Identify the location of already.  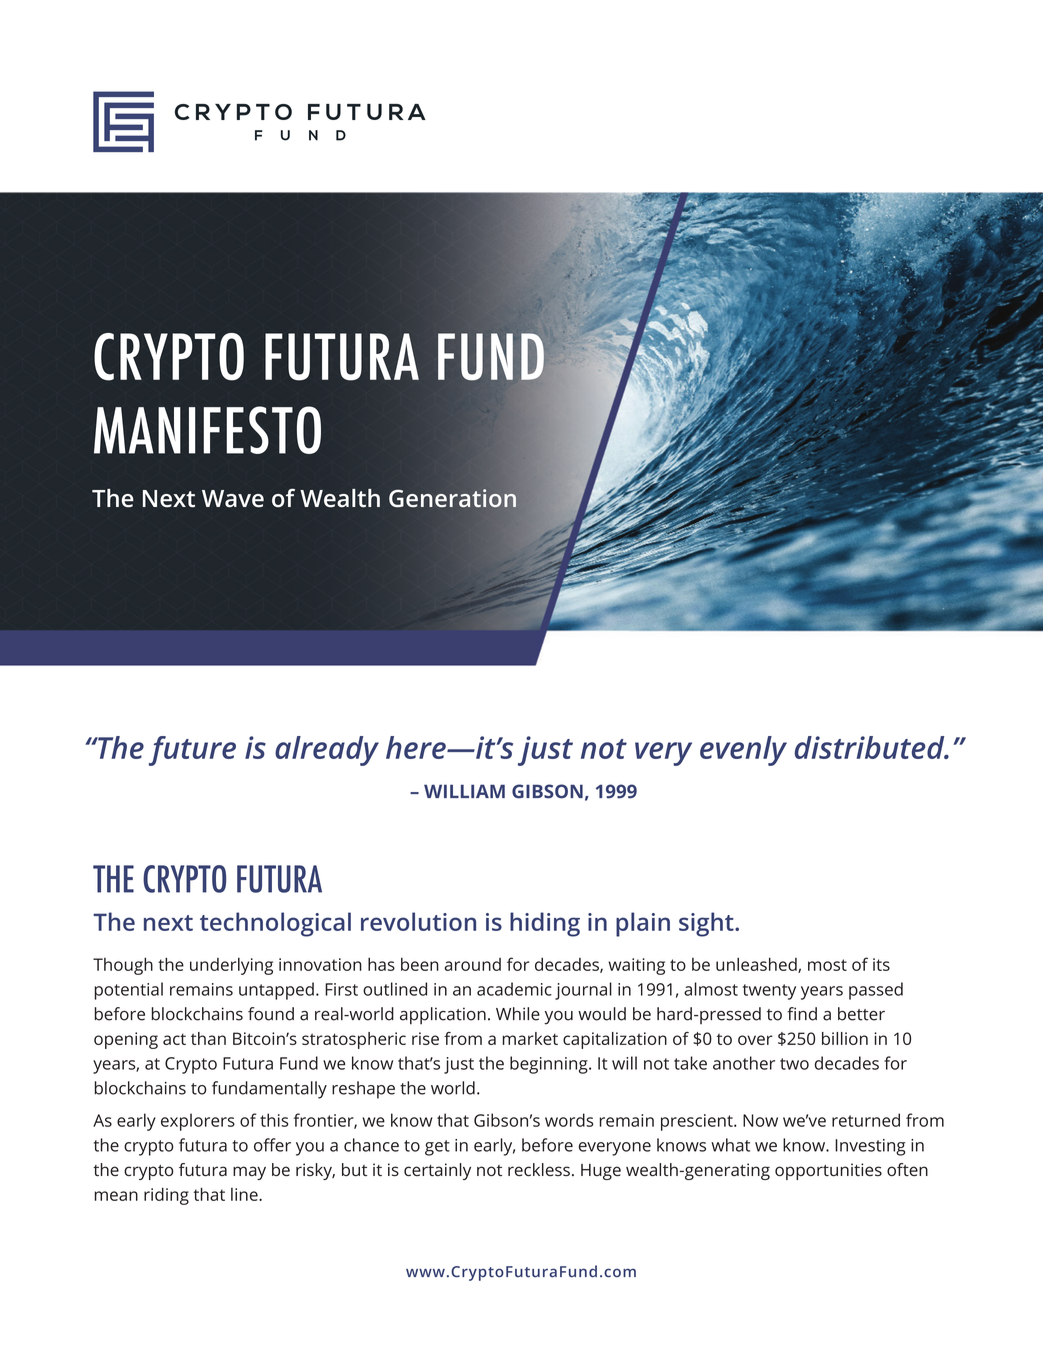
(327, 751).
